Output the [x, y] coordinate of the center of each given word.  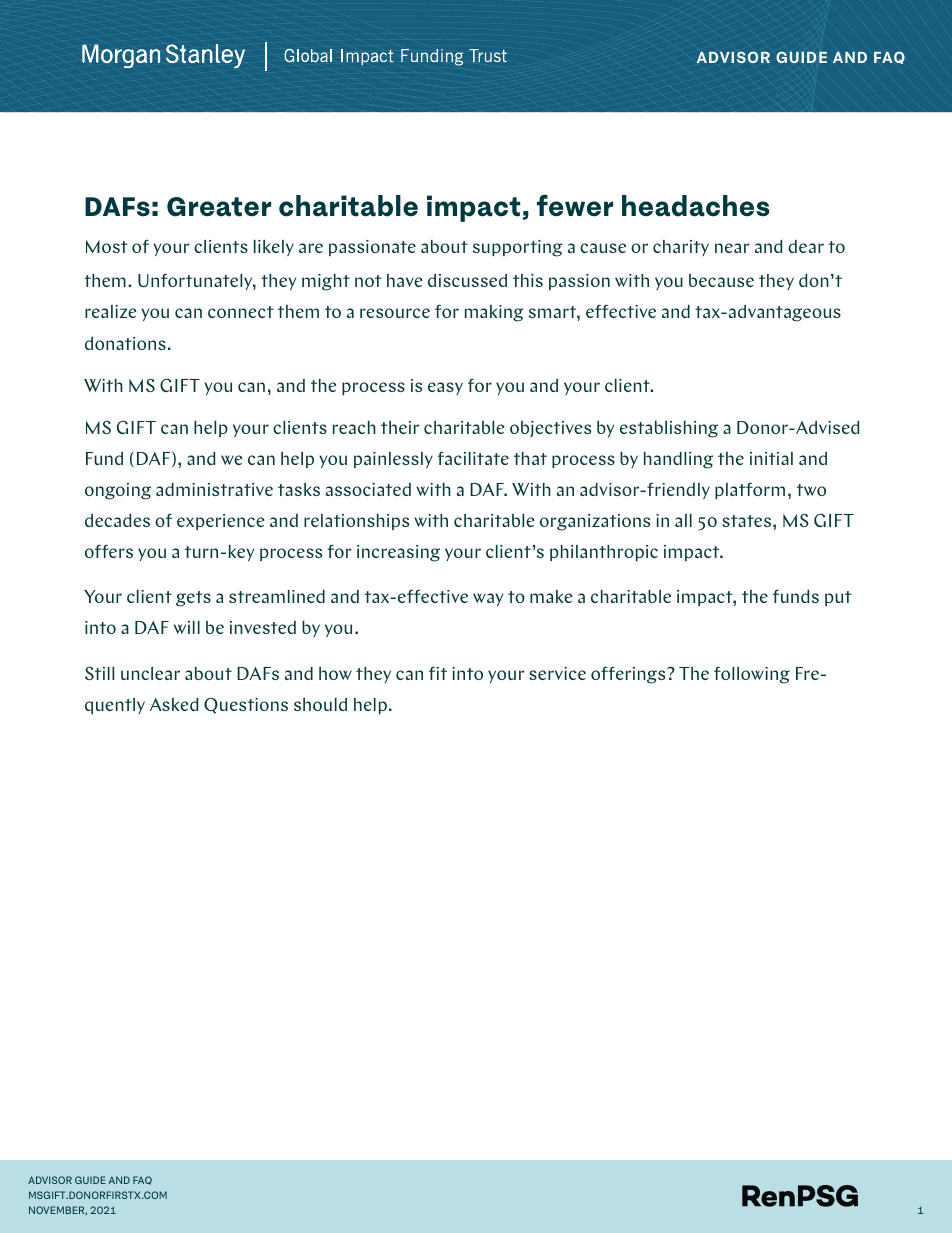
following [752, 675]
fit [438, 673]
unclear [150, 673]
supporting [518, 248]
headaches [696, 206]
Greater [219, 207]
